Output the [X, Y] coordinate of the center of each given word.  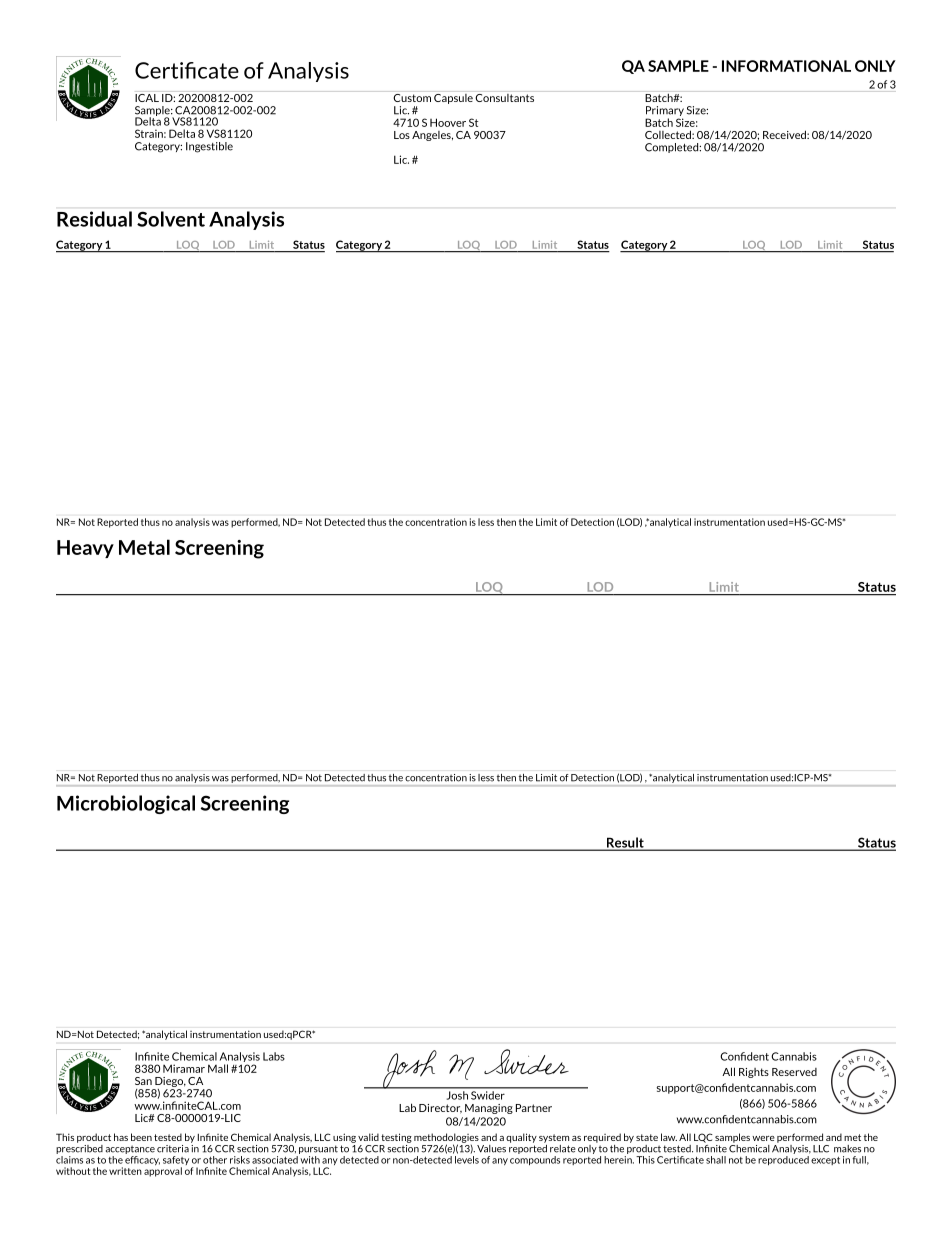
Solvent [171, 219]
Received [785, 134]
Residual [94, 219]
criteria [173, 1149]
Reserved [794, 1072]
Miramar [184, 1068]
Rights [754, 1073]
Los [402, 135]
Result [625, 843]
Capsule [453, 99]
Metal [144, 547]
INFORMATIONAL [786, 66]
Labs [274, 1056]
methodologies [446, 1139]
